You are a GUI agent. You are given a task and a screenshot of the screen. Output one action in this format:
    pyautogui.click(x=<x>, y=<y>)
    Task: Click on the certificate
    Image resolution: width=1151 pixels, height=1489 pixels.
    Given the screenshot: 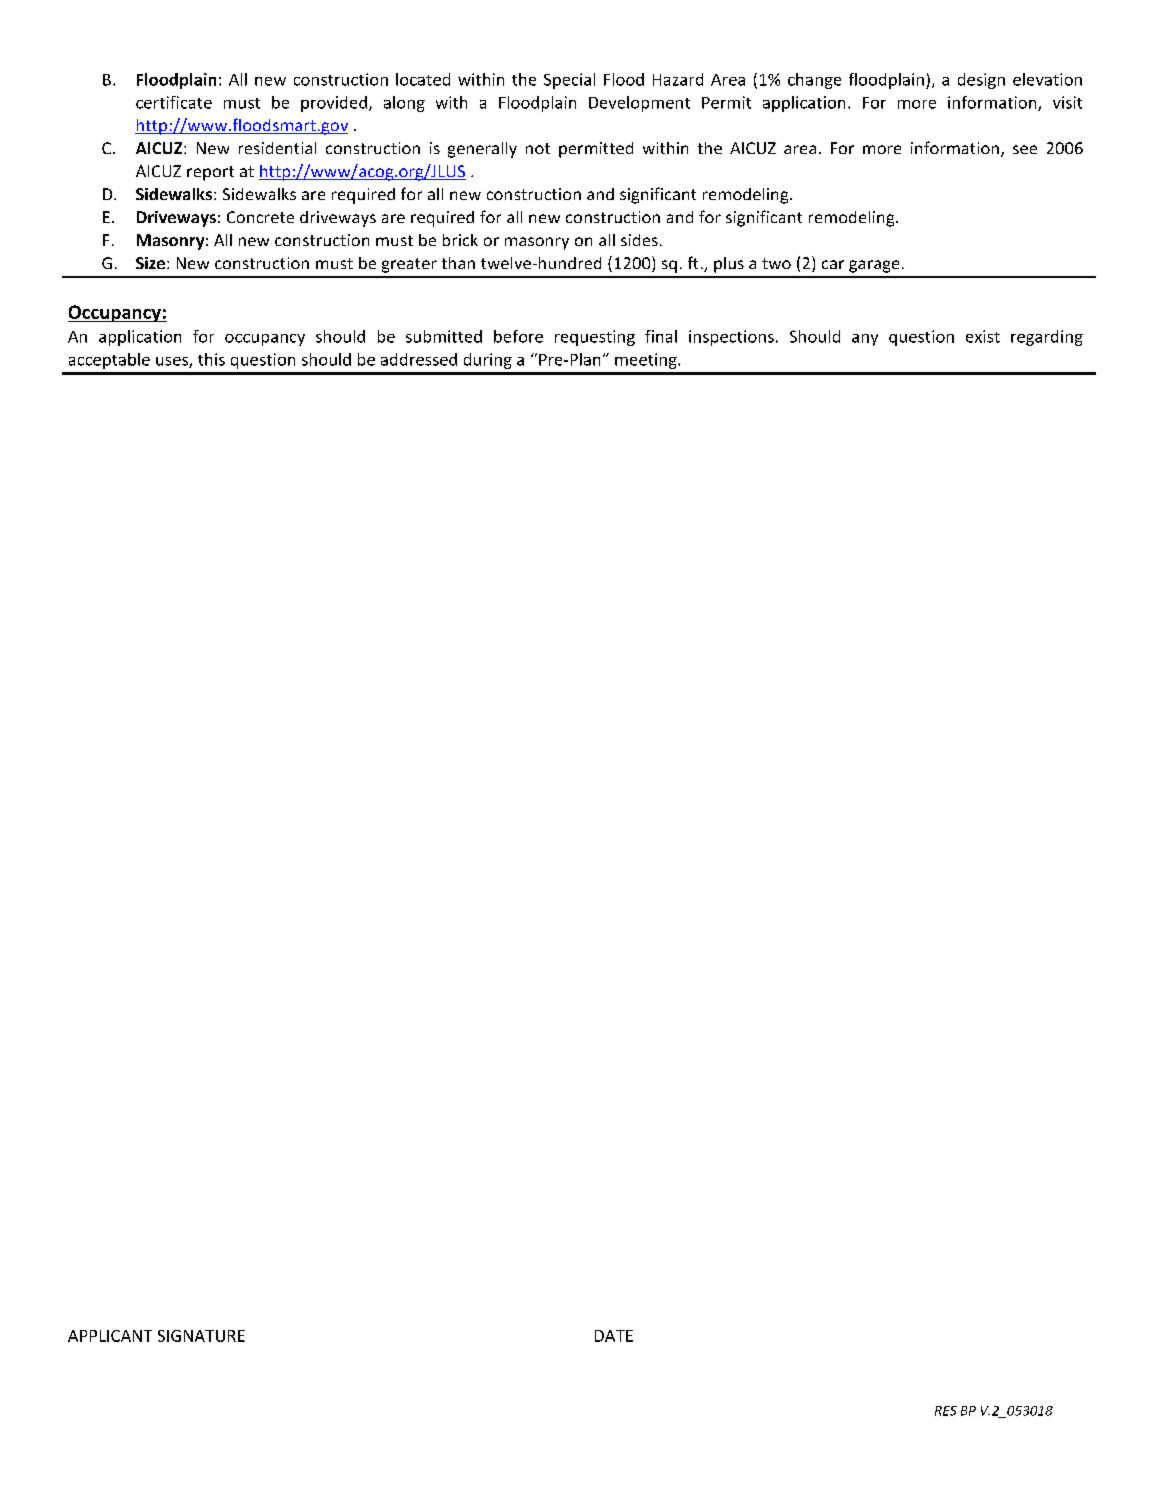 What is the action you would take?
    pyautogui.click(x=174, y=102)
